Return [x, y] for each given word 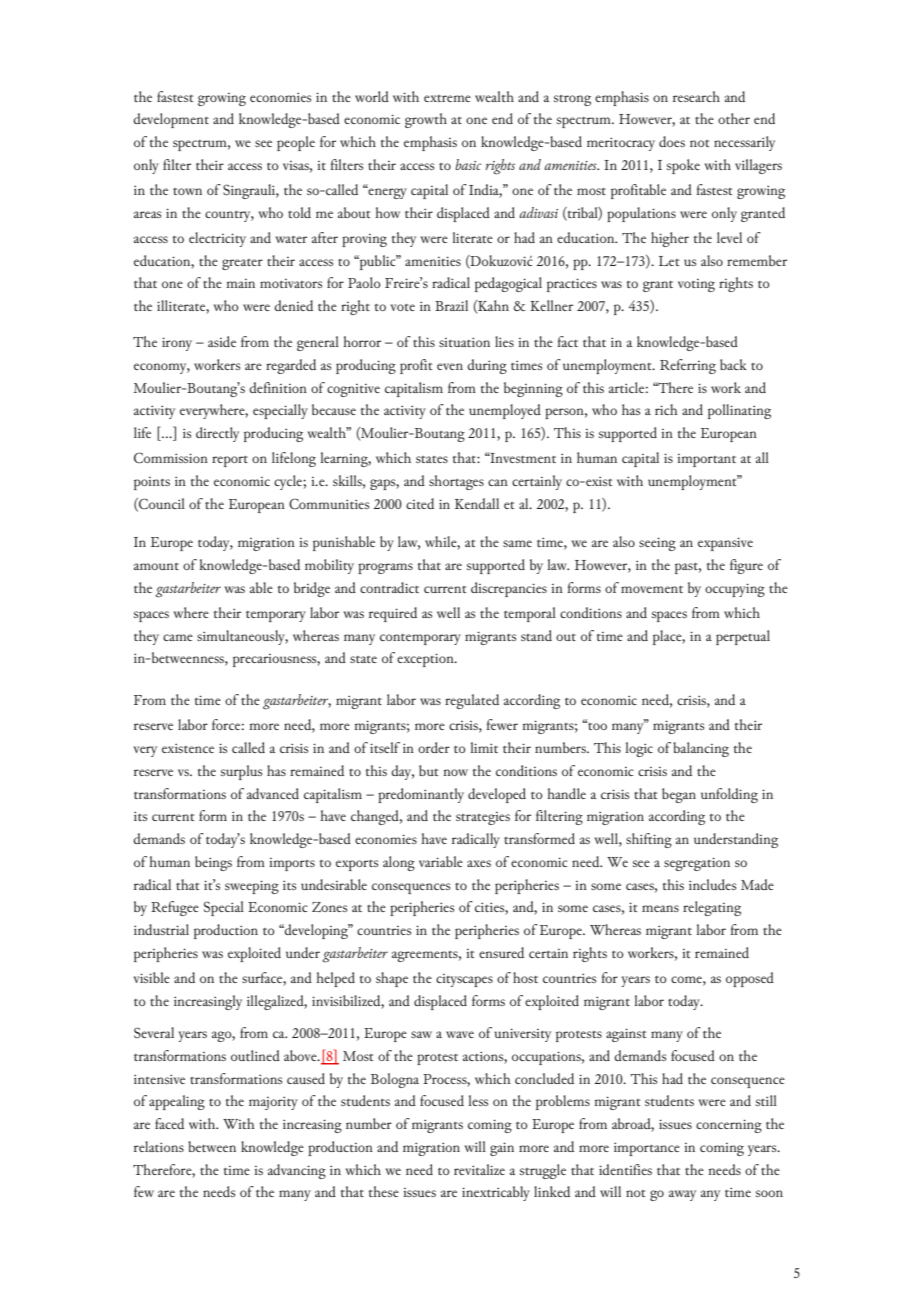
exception [426, 660]
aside [222, 341]
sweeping [252, 887]
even [450, 366]
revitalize [479, 1169]
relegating [712, 908]
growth [426, 120]
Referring [688, 366]
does [672, 141]
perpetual [743, 637]
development [171, 120]
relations [159, 1146]
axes [479, 863]
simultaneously [242, 637]
